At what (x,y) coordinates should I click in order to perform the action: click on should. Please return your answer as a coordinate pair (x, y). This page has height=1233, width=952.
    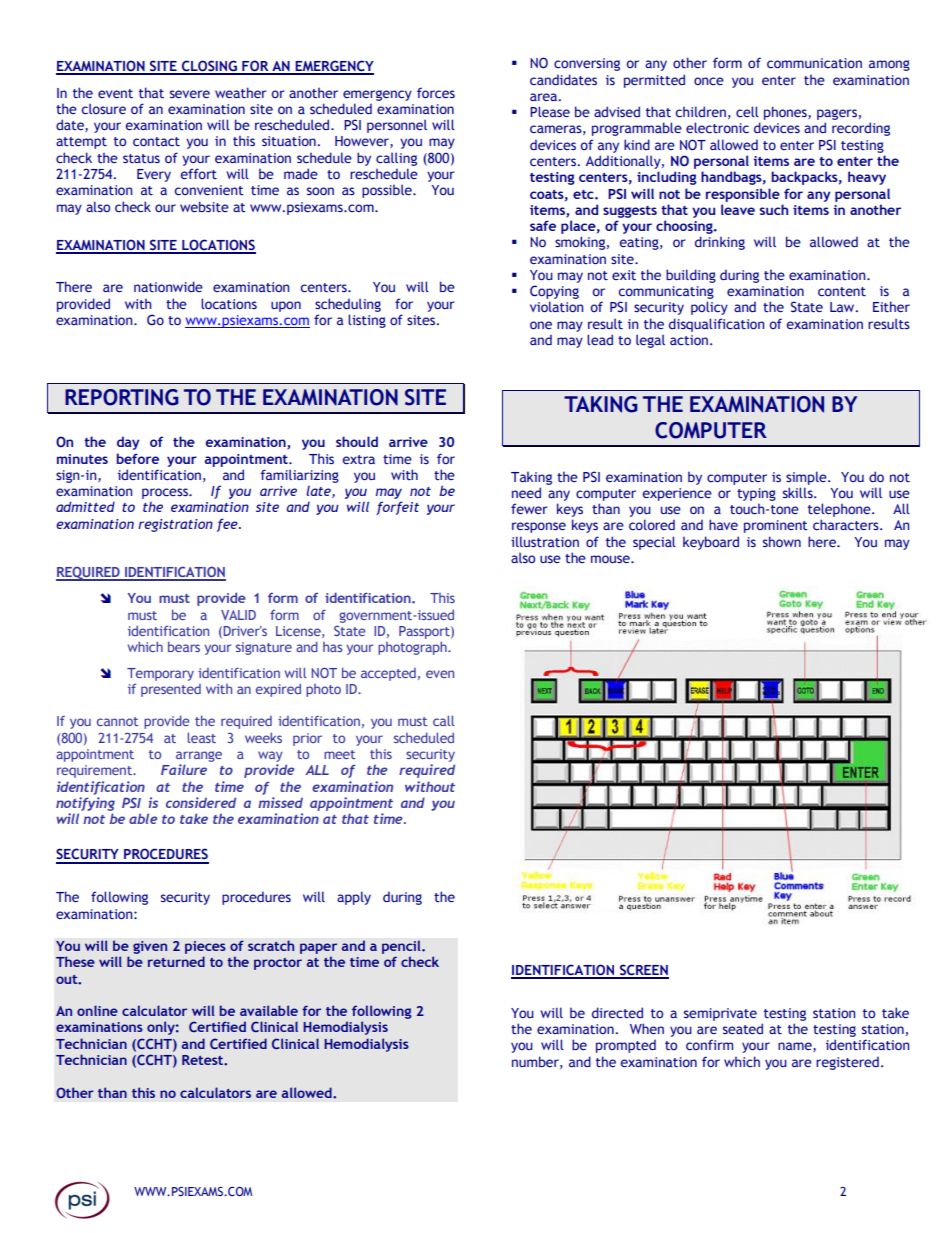
    Looking at the image, I should click on (357, 441).
